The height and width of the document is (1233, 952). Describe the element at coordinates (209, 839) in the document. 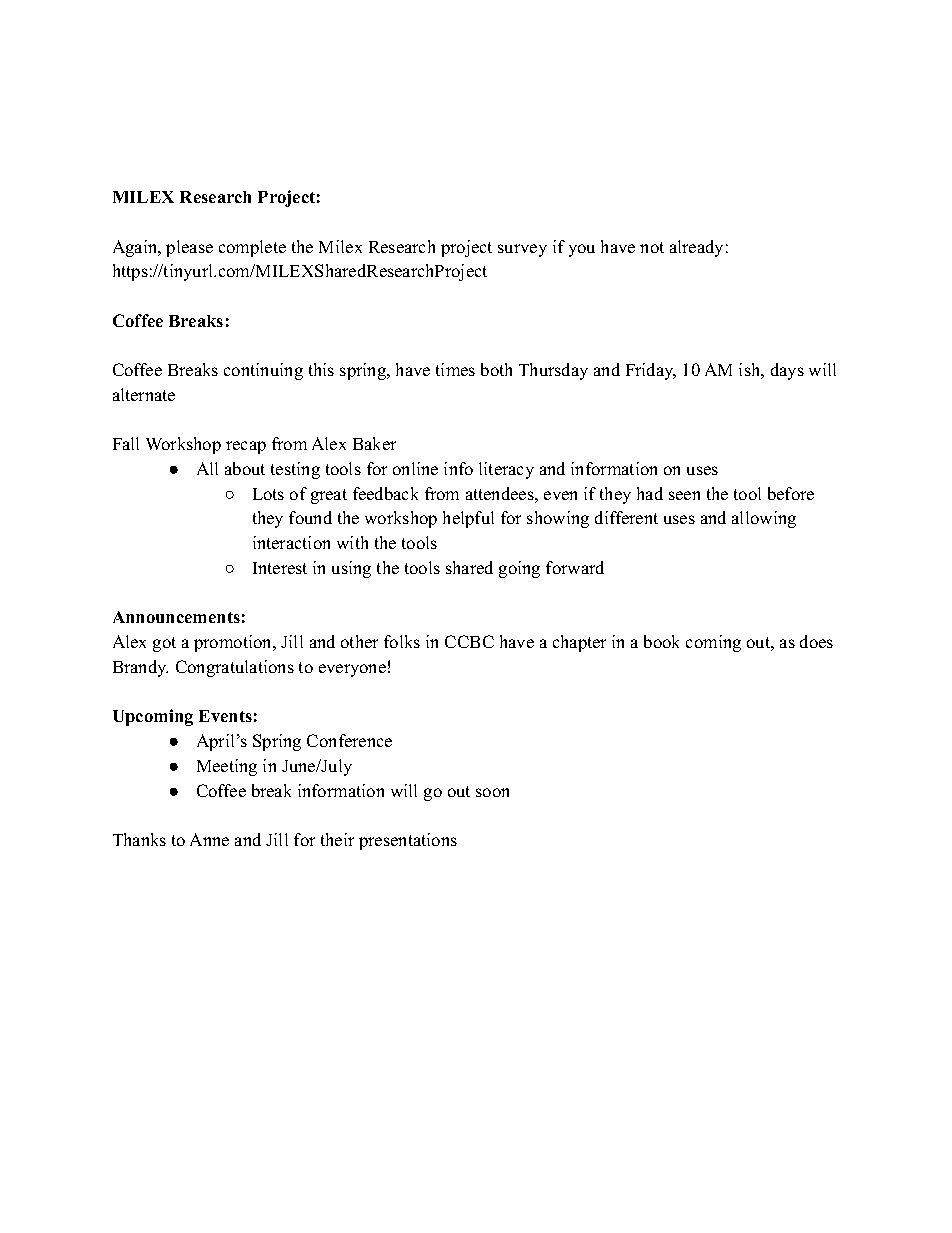

I see `Anne` at that location.
